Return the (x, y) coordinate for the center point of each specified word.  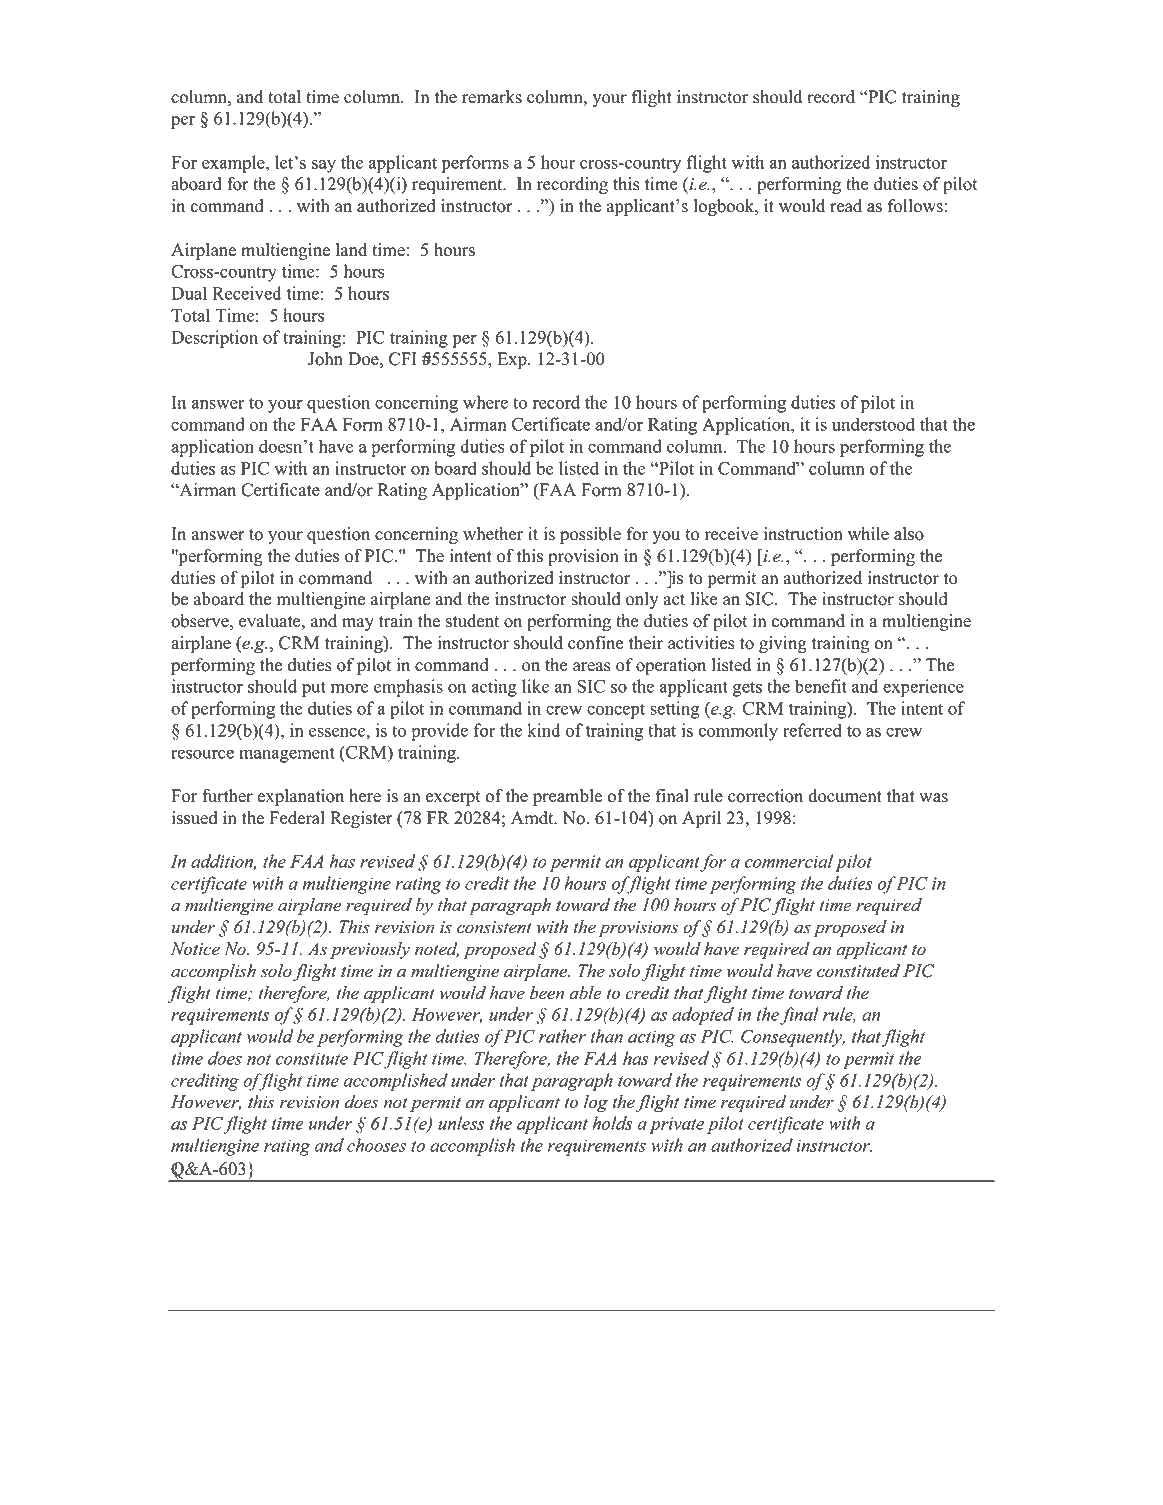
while (868, 534)
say (324, 166)
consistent (494, 927)
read (846, 206)
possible (590, 535)
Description (214, 339)
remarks (492, 97)
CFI (403, 359)
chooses (376, 1145)
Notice (195, 949)
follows (916, 206)
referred (812, 730)
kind (543, 730)
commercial (789, 861)
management (287, 755)
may (358, 624)
